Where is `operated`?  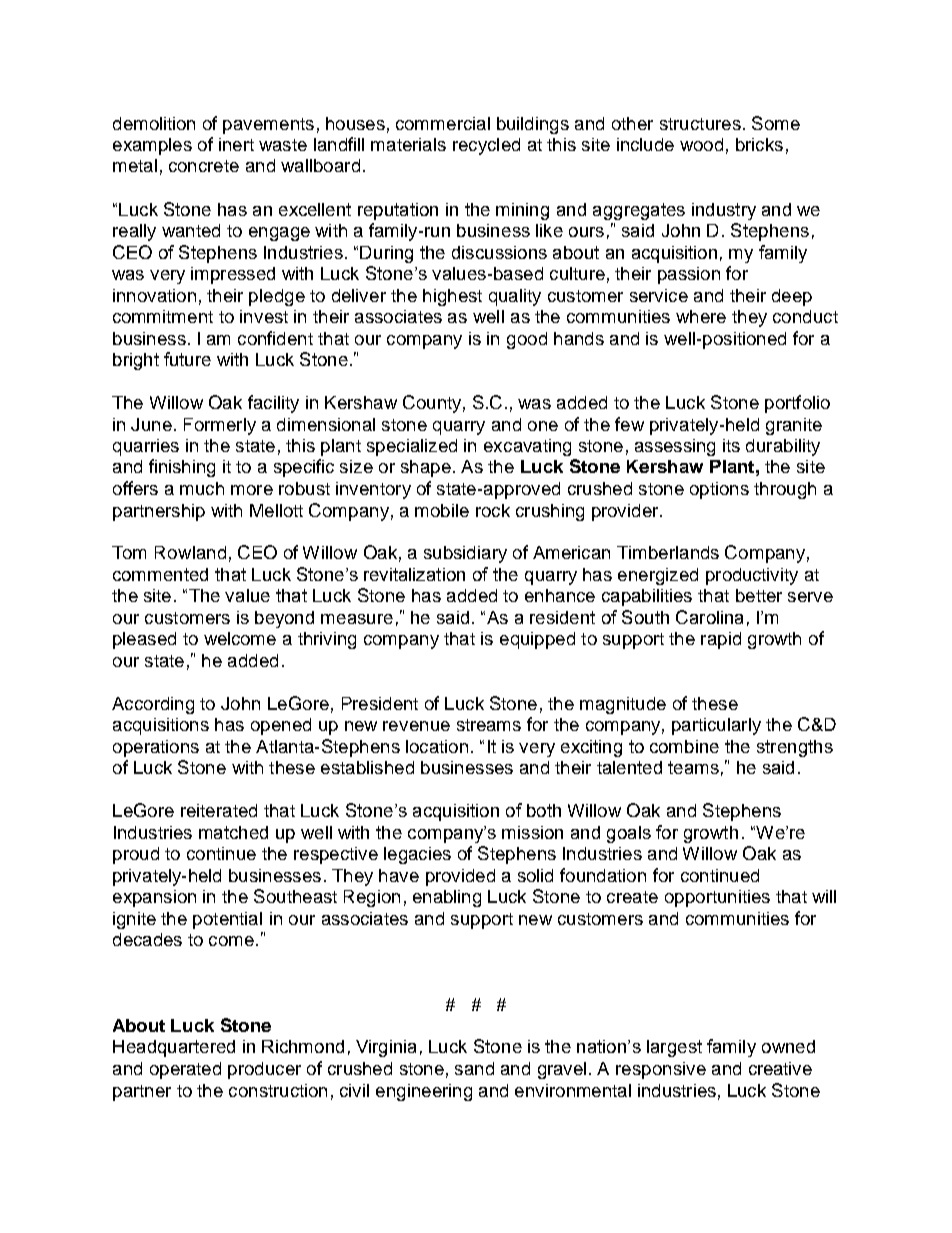
operated is located at coordinates (185, 1070).
